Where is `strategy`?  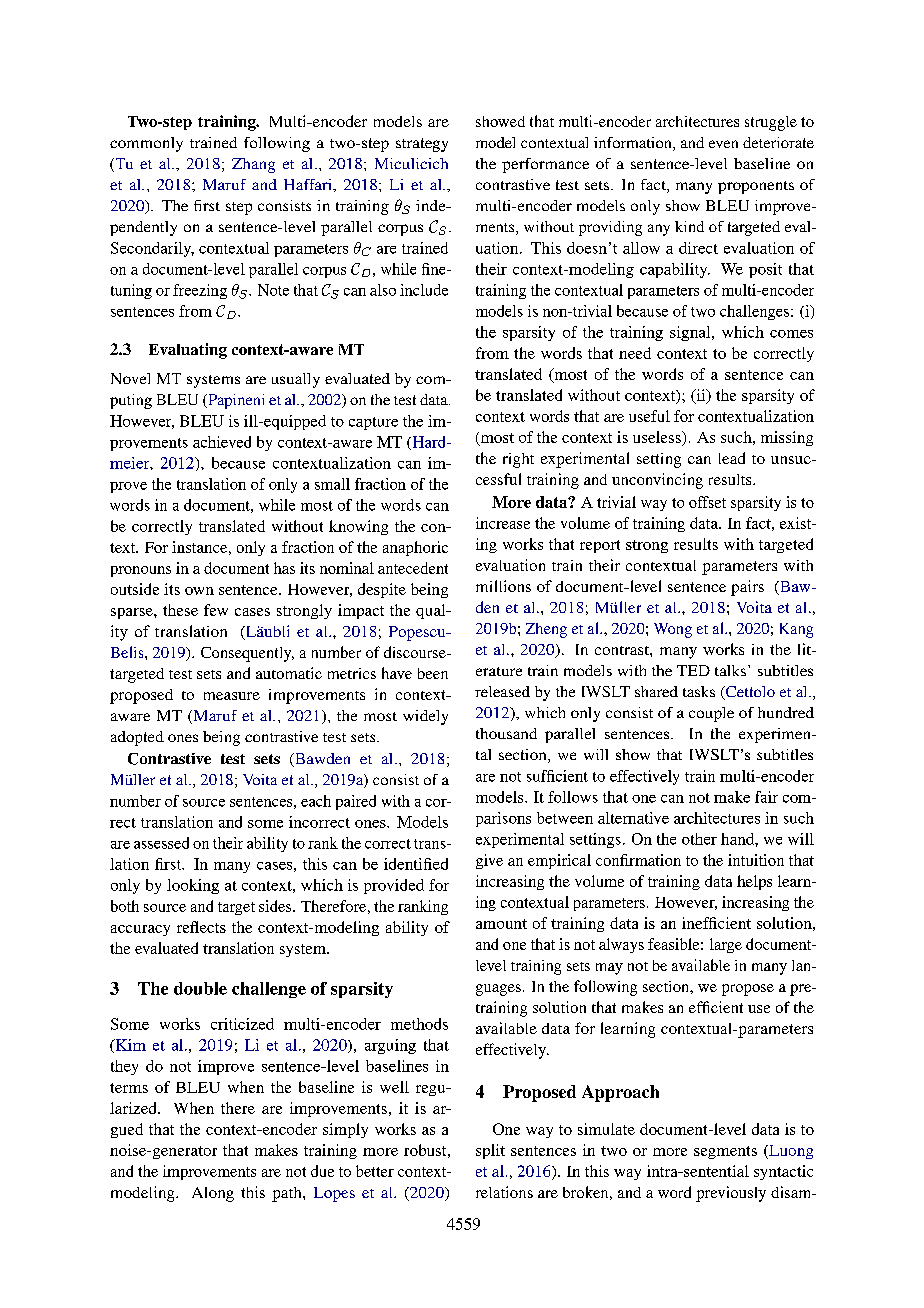 strategy is located at coordinates (422, 145).
